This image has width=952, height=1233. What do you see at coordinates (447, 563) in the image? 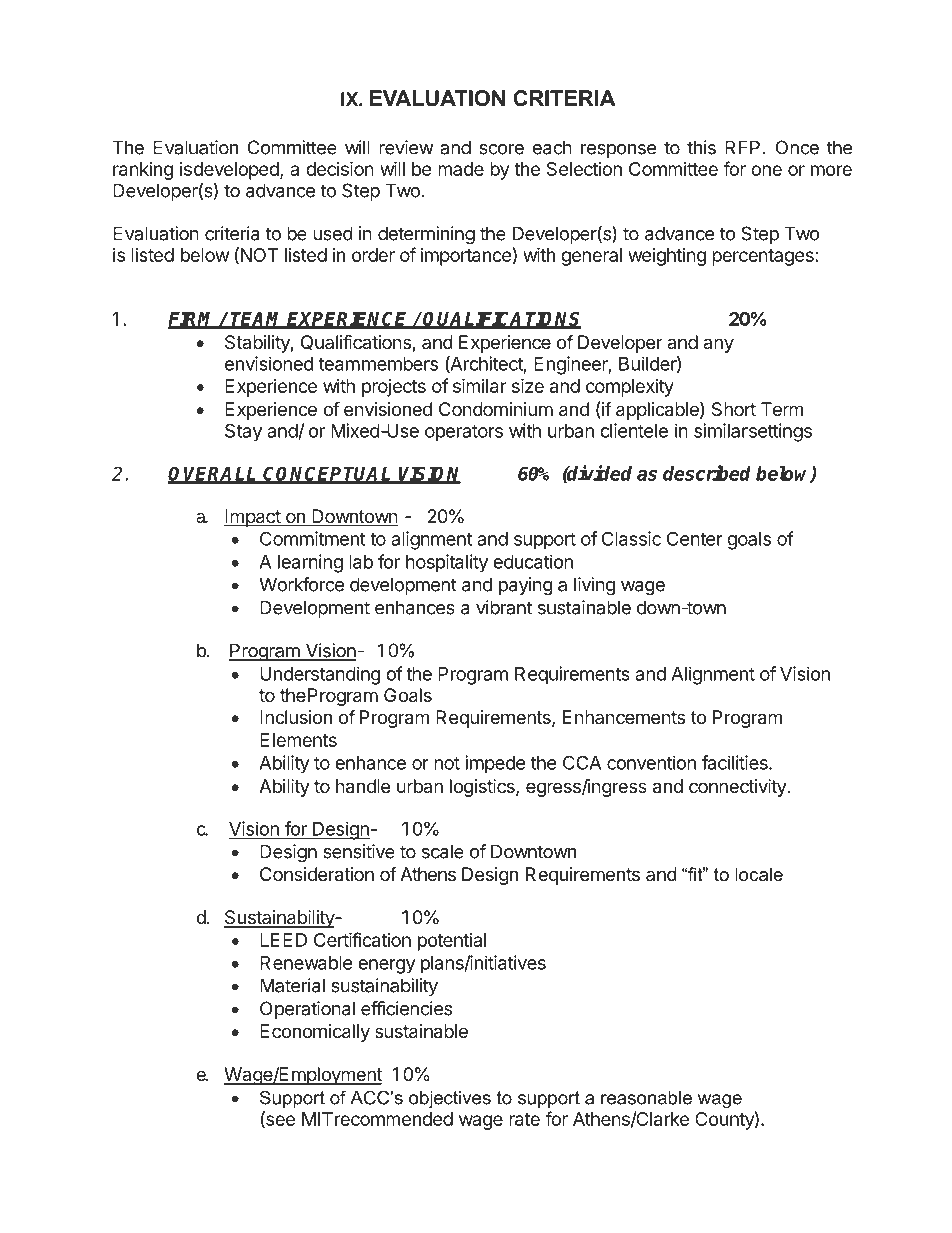
I see `hospitality` at bounding box center [447, 563].
